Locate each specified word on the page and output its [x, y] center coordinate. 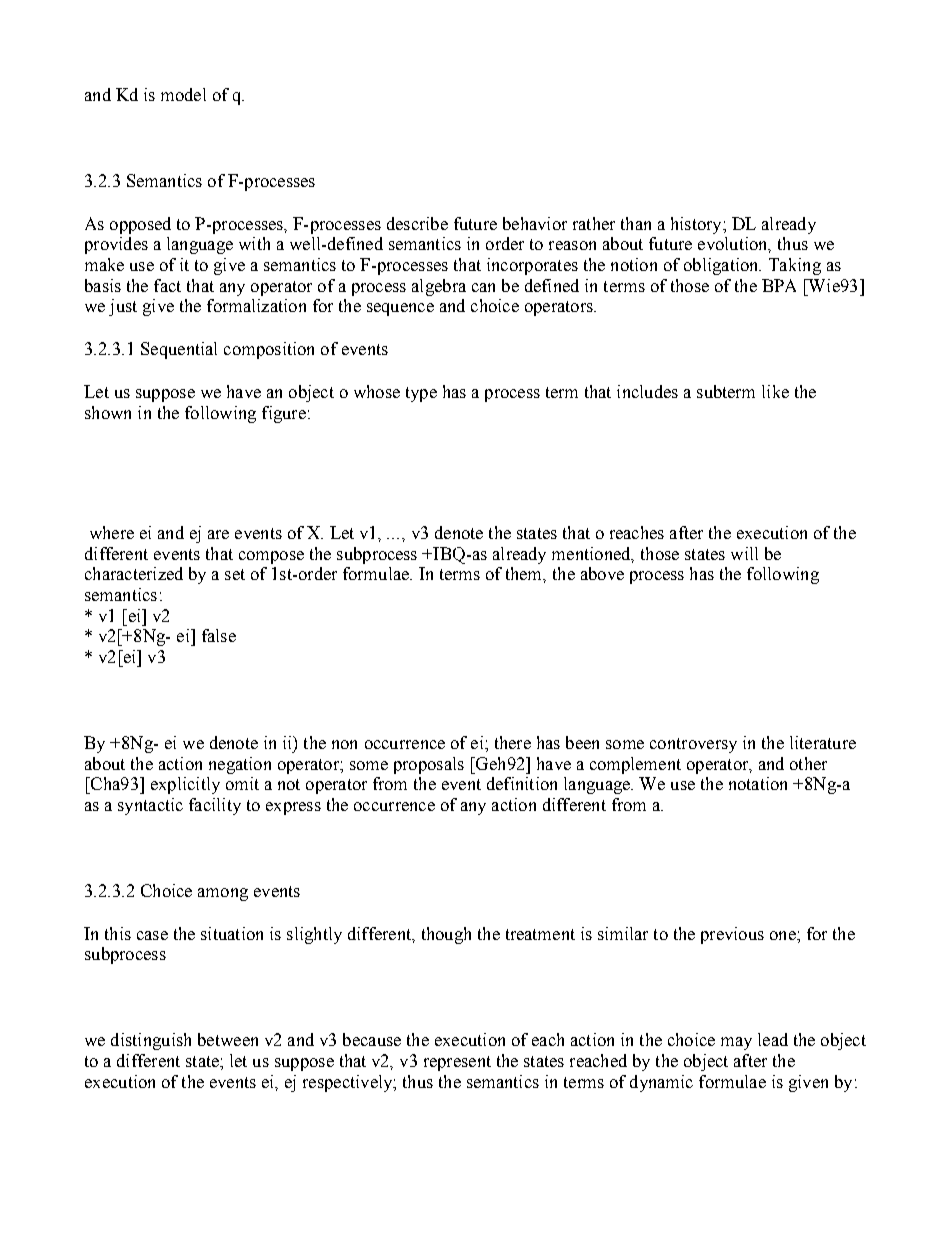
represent [457, 1063]
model [183, 94]
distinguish [151, 1041]
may [736, 1043]
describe [417, 223]
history [697, 225]
